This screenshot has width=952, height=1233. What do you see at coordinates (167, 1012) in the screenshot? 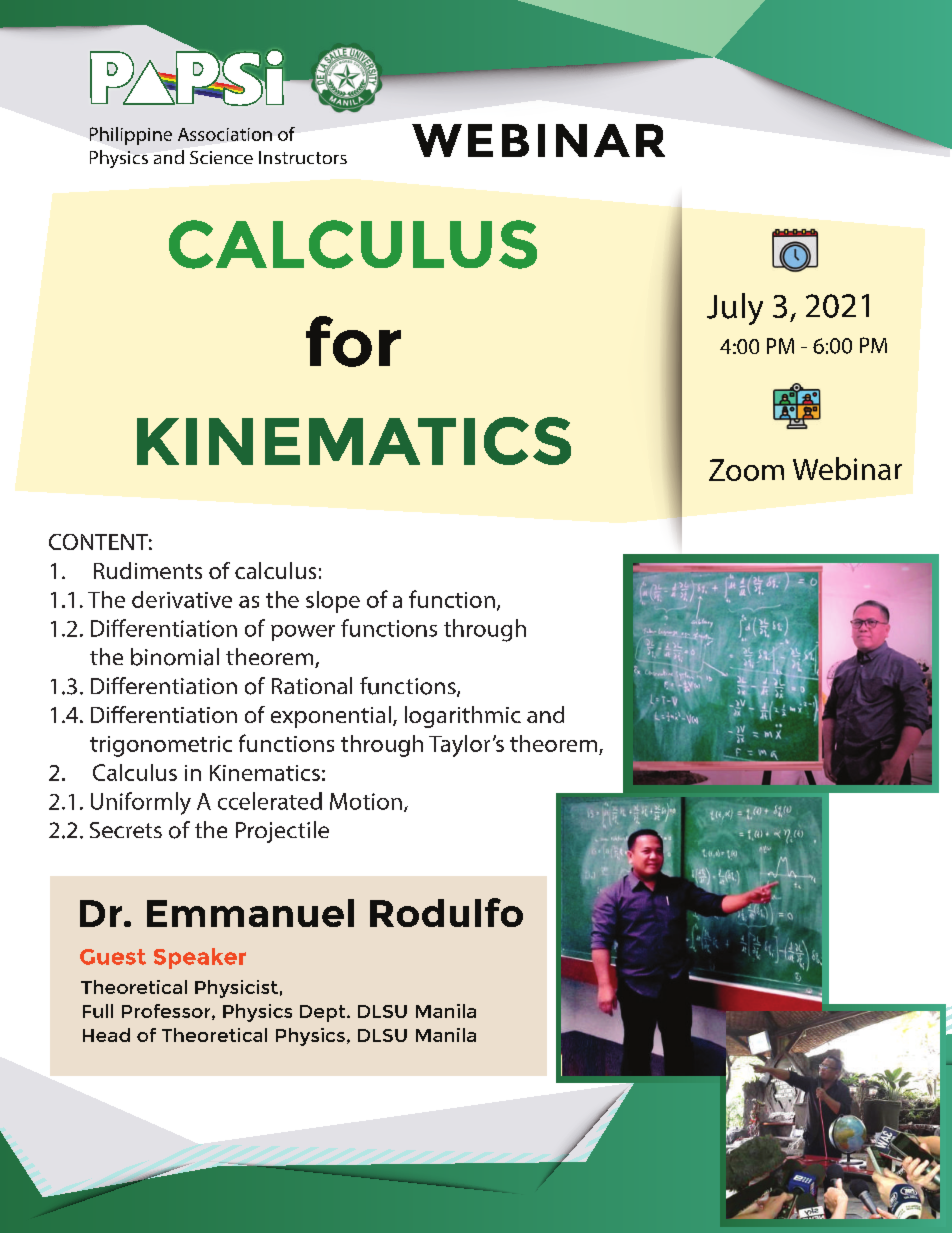
I see `Professor` at bounding box center [167, 1012].
